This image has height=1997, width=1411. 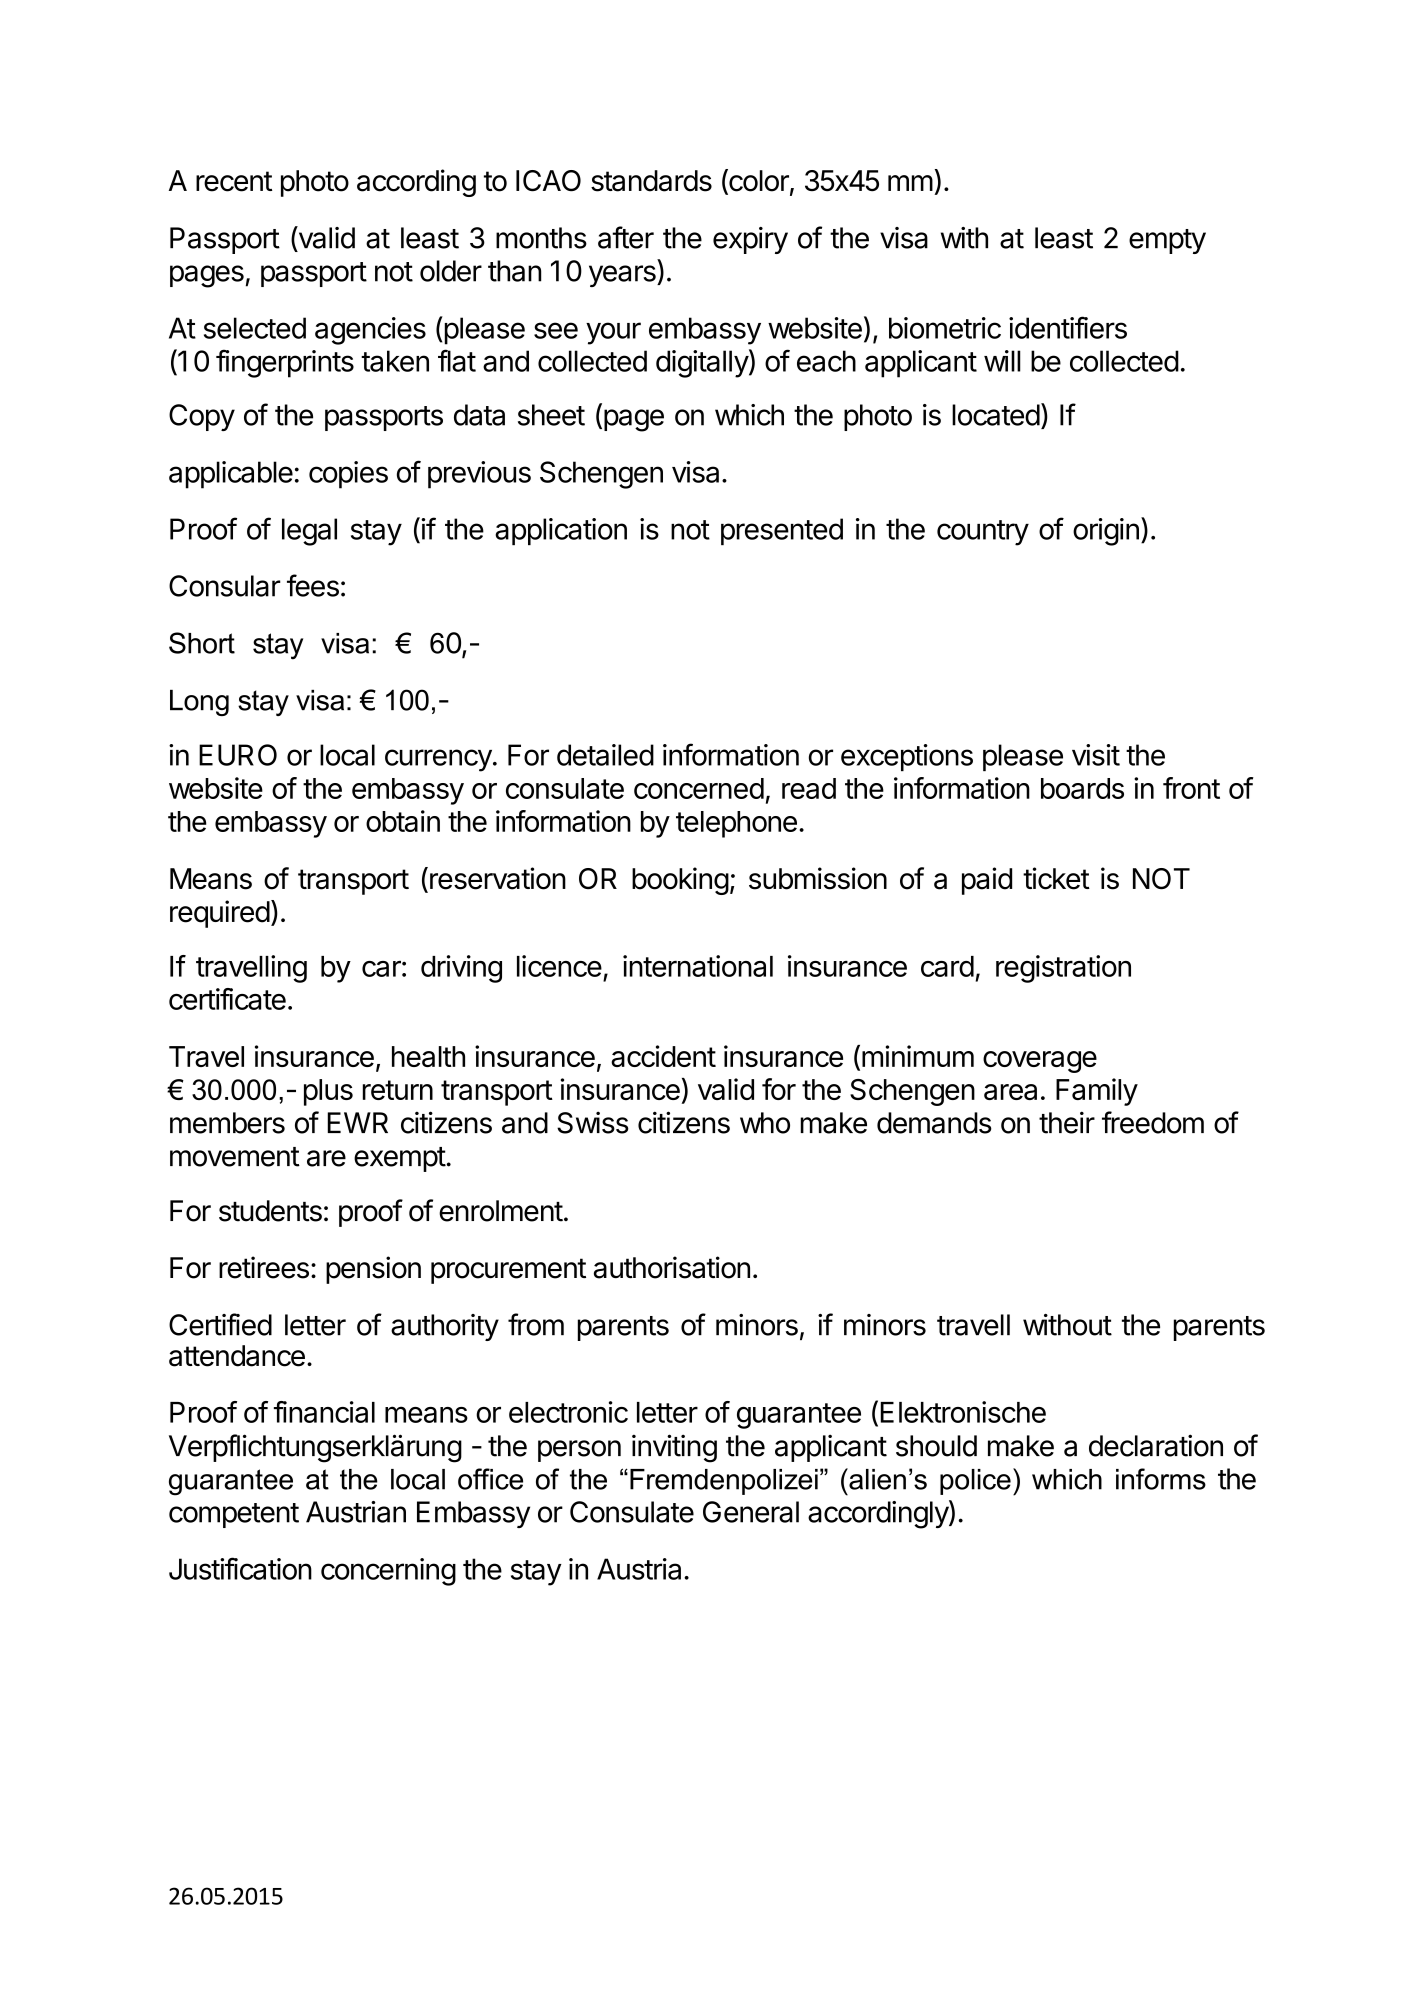 What do you see at coordinates (1097, 1092) in the image?
I see `Family` at bounding box center [1097, 1092].
